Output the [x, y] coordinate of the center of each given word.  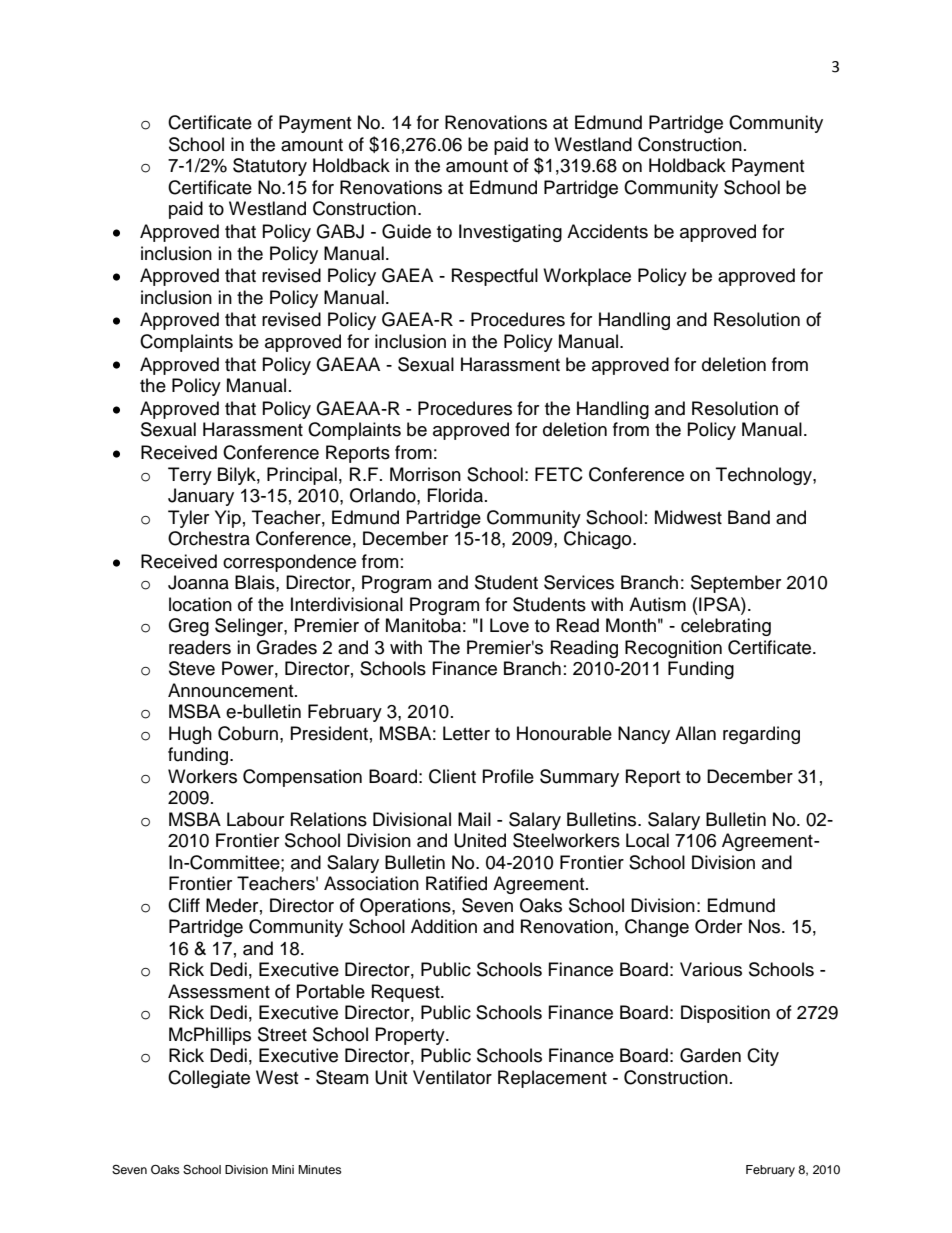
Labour [255, 819]
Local [647, 840]
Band [749, 517]
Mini [283, 1169]
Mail [474, 819]
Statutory [270, 167]
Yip [228, 519]
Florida [455, 495]
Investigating [510, 233]
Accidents [607, 231]
